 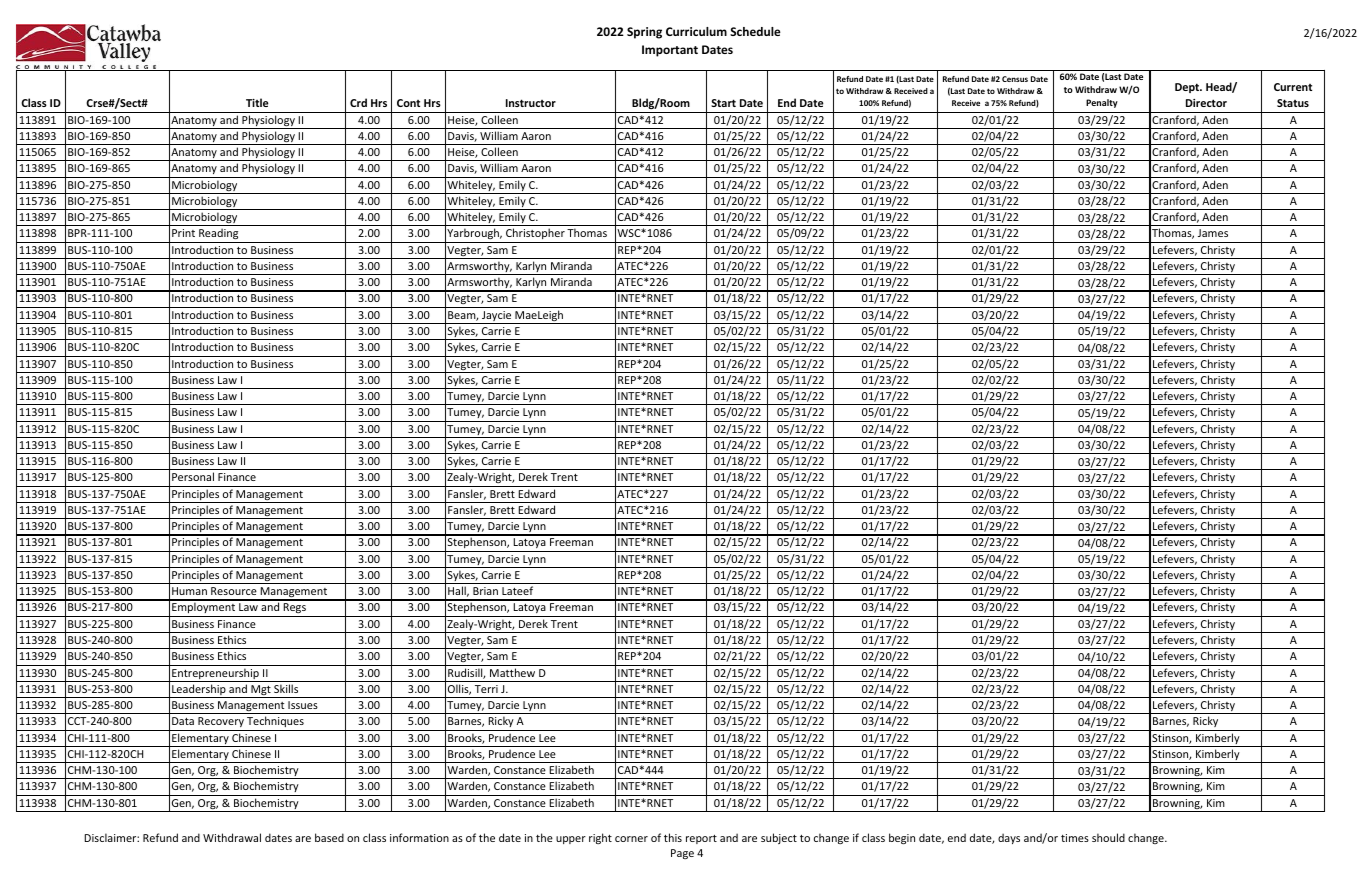 What do you see at coordinates (193, 476) in the screenshot?
I see `Personal` at bounding box center [193, 476].
